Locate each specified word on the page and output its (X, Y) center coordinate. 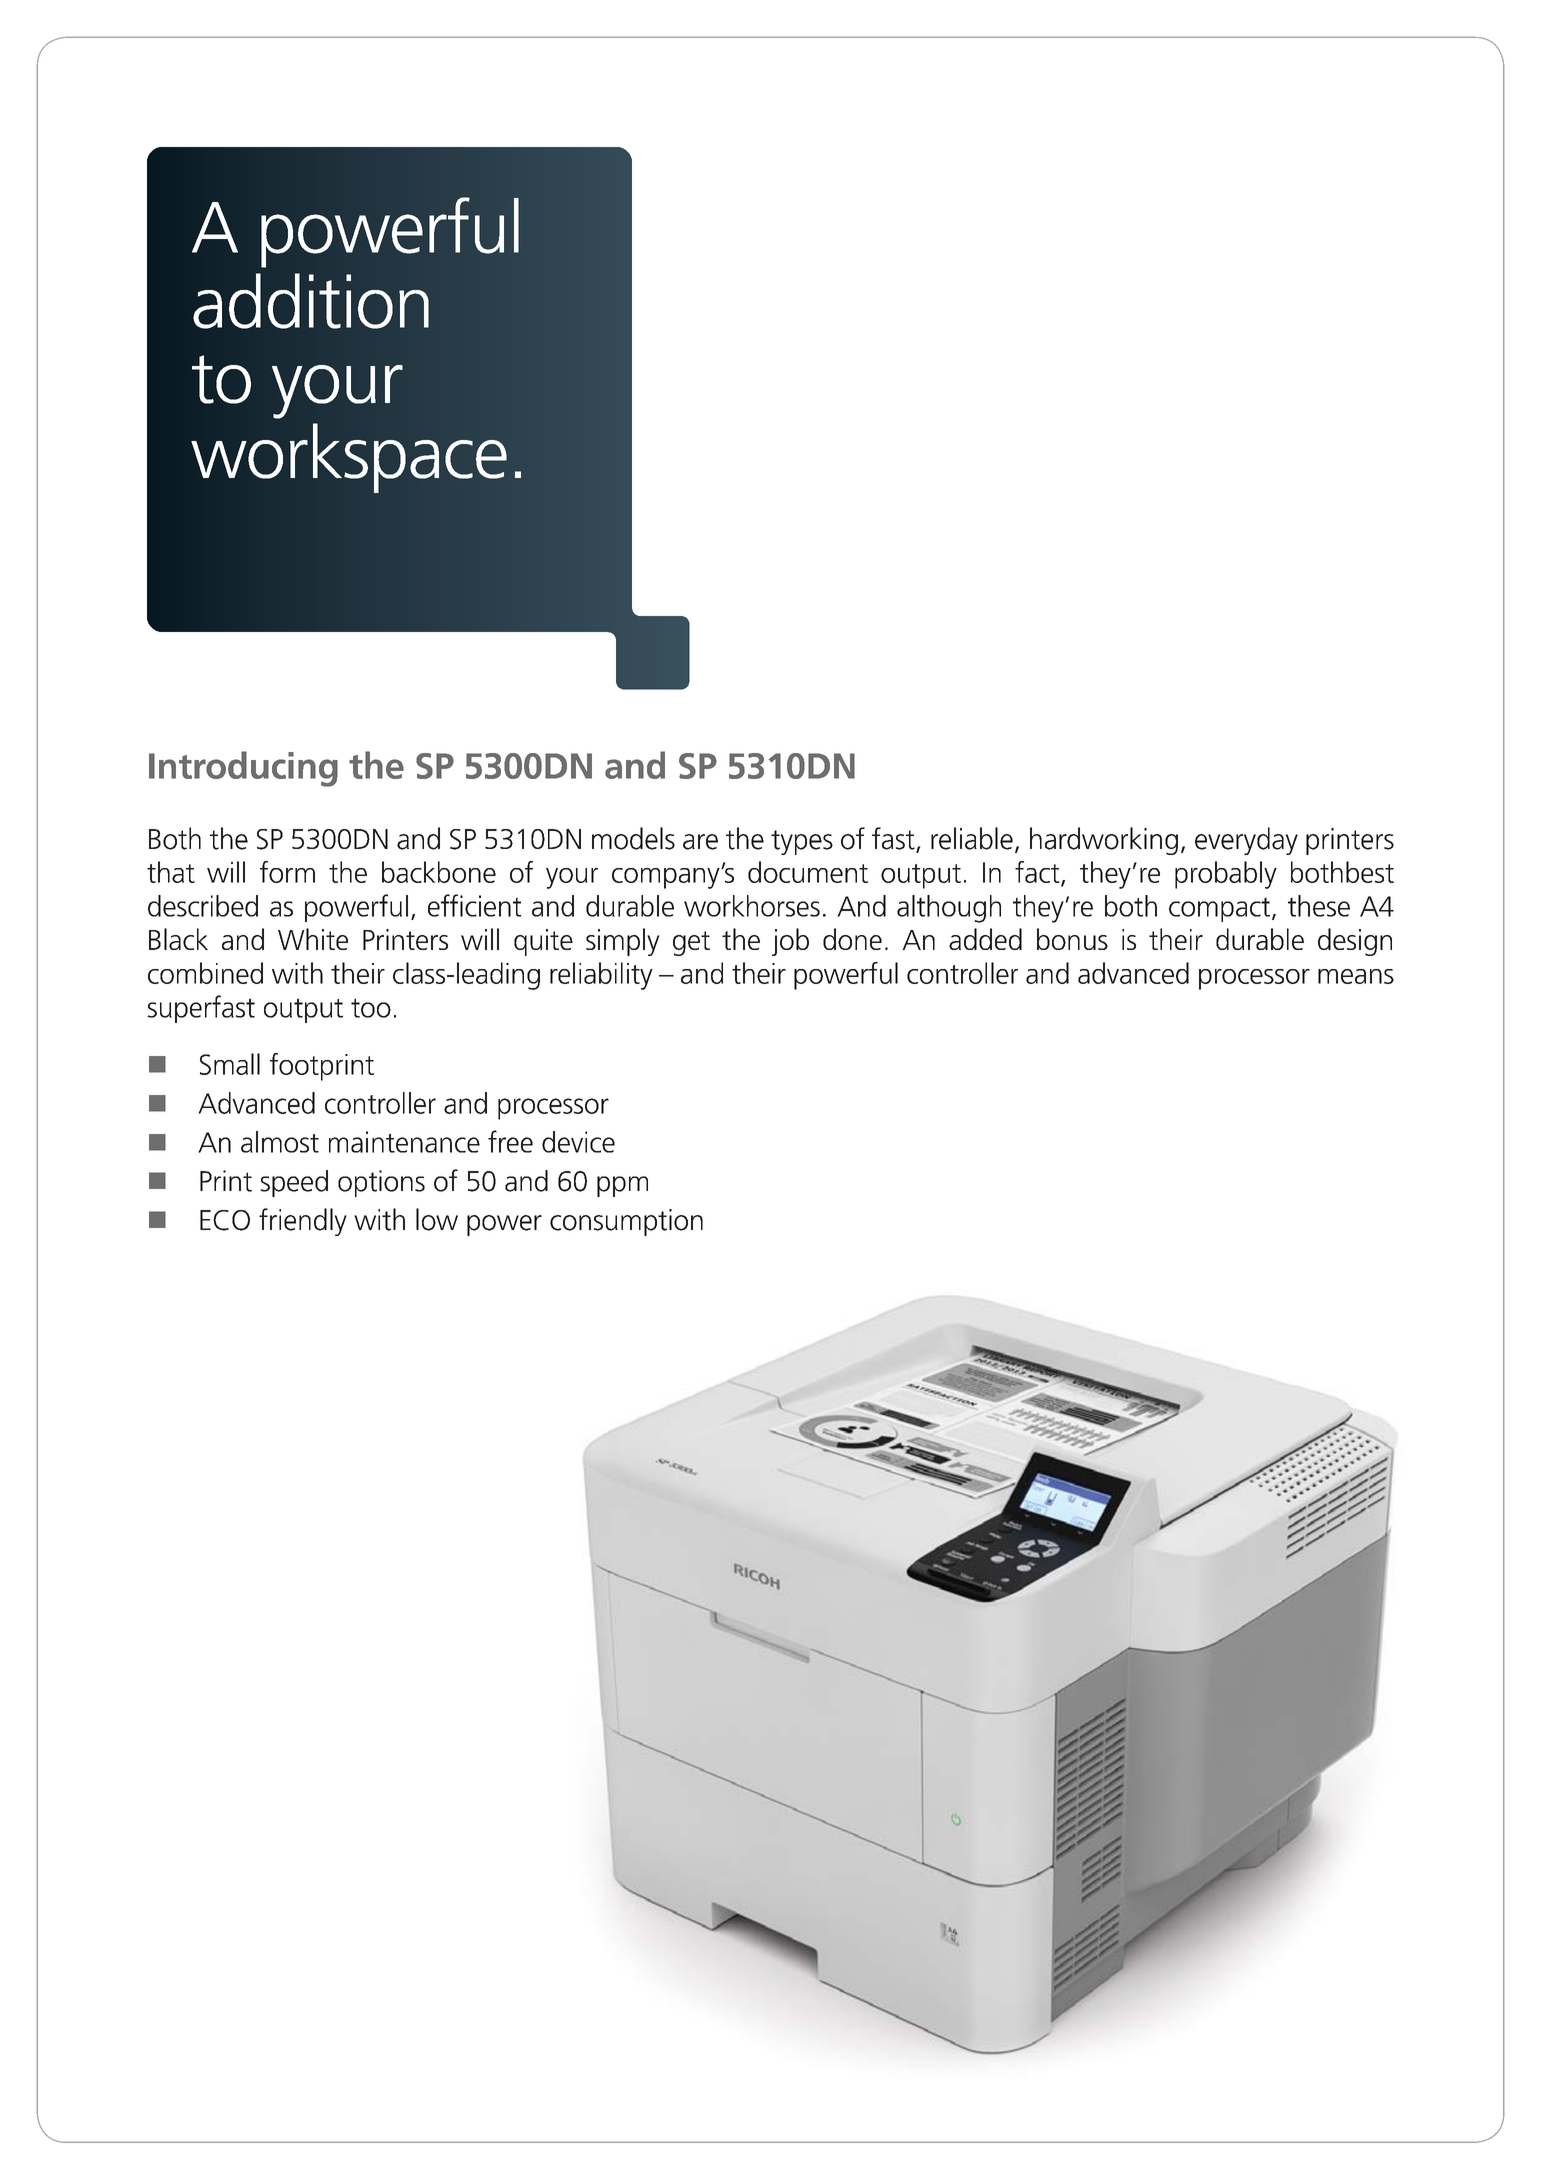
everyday (1246, 841)
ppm (622, 1186)
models (633, 838)
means (1356, 976)
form (287, 872)
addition (311, 301)
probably (1226, 875)
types (802, 842)
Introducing (243, 769)
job (790, 942)
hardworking (1104, 841)
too (371, 1008)
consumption (626, 1222)
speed (294, 1183)
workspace (349, 458)
